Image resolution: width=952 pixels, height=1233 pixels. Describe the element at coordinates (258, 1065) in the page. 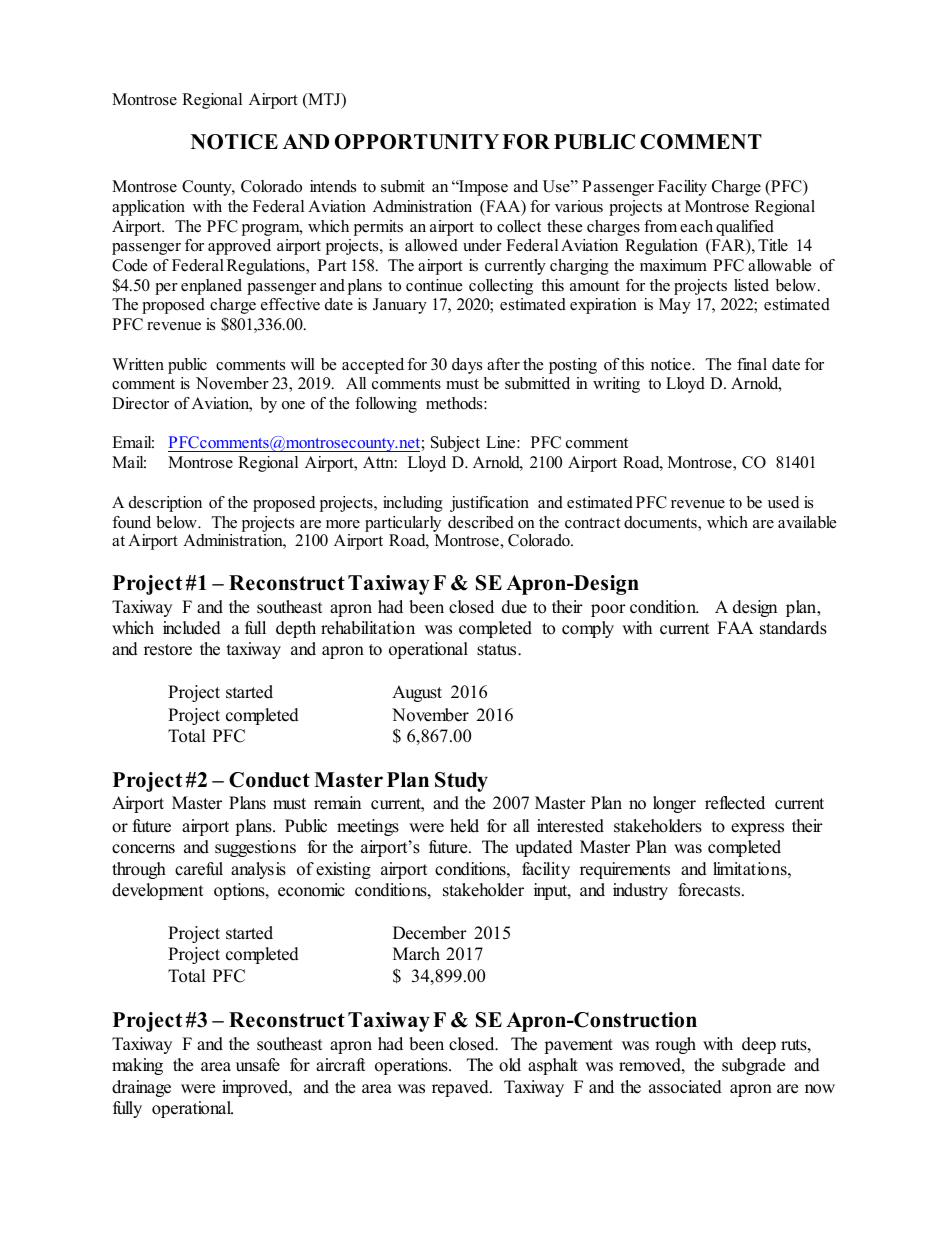

I see `unsafe` at that location.
